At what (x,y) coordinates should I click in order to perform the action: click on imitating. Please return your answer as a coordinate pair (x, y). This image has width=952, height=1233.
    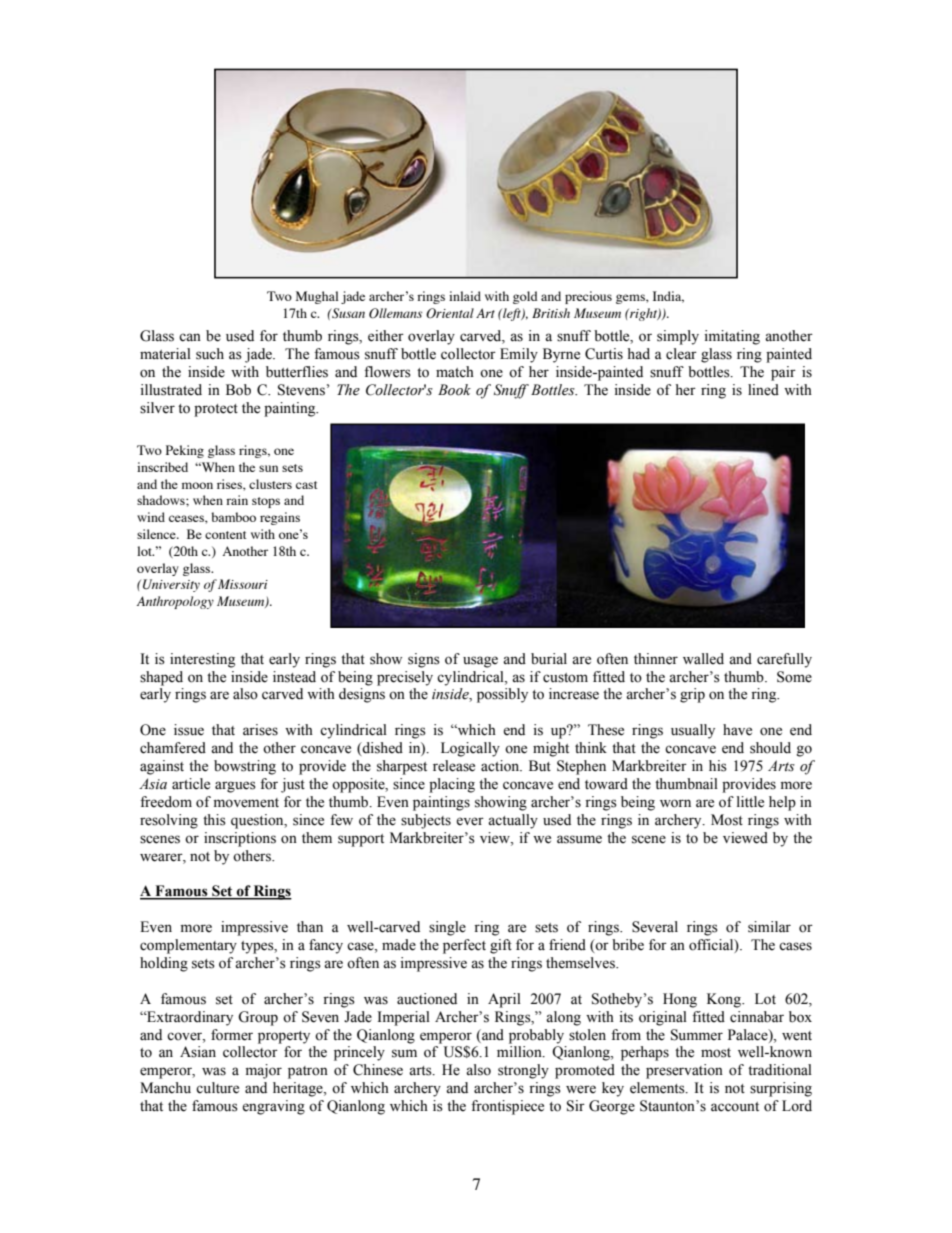
    Looking at the image, I should click on (732, 337).
